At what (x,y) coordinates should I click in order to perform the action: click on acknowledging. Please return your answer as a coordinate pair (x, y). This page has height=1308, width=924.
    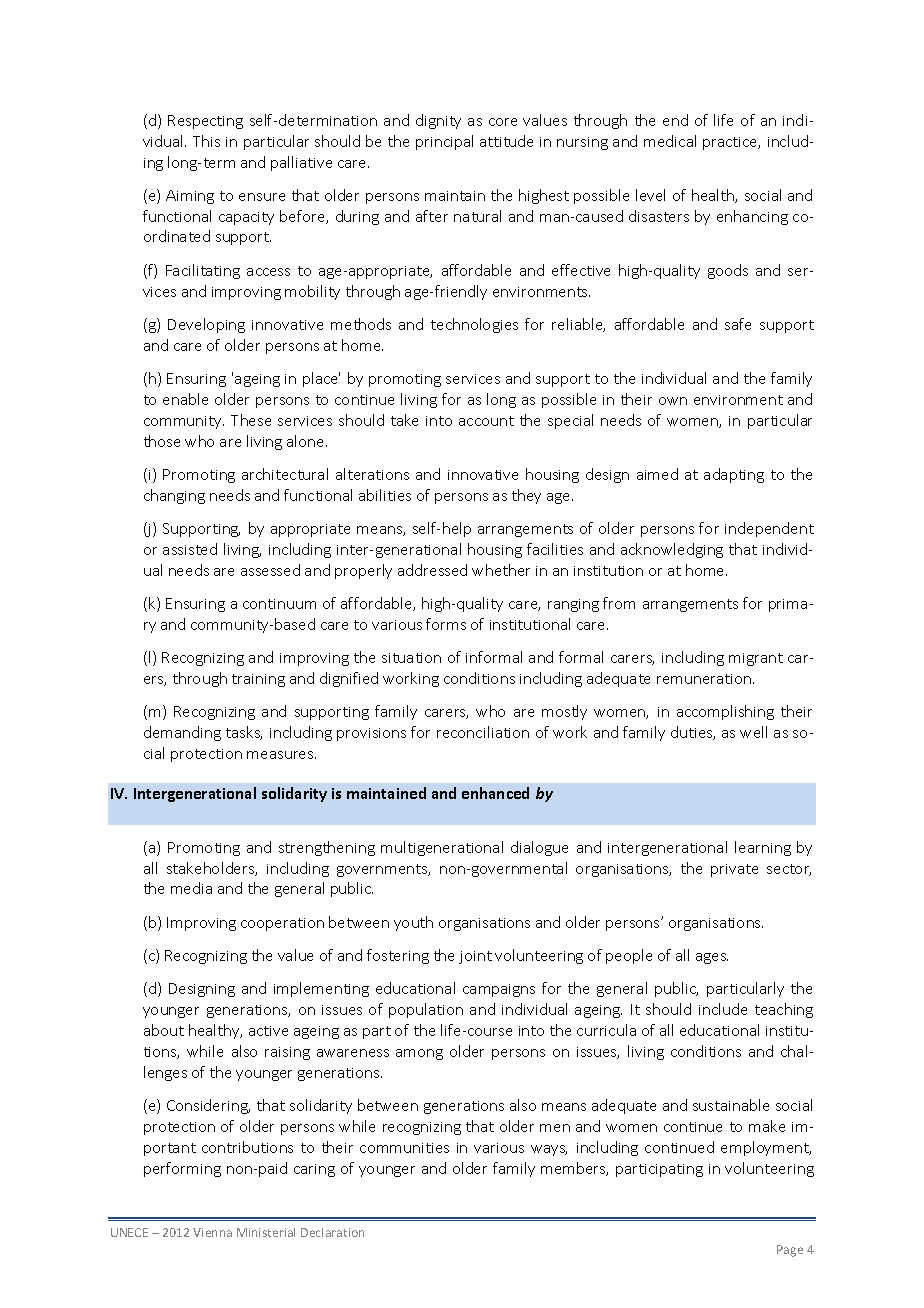
    Looking at the image, I should click on (672, 550).
